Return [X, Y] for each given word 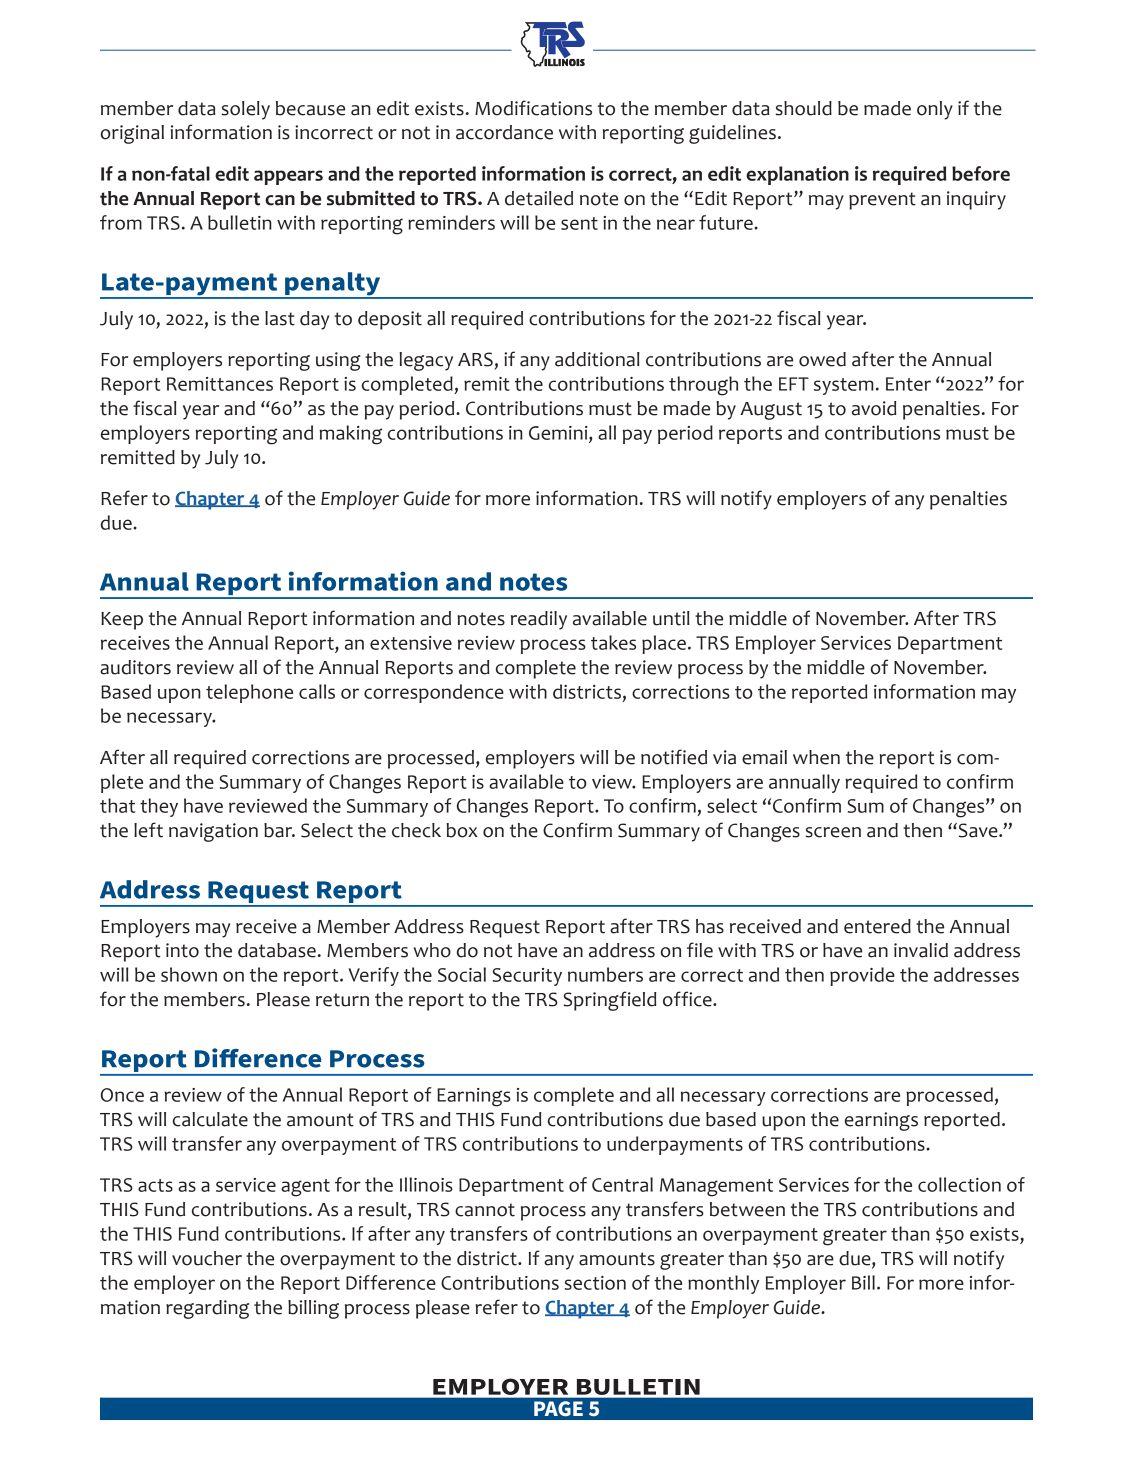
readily [539, 620]
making [350, 435]
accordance [504, 132]
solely [245, 110]
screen [833, 832]
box [462, 830]
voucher [207, 1258]
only [935, 110]
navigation [213, 832]
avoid [874, 408]
